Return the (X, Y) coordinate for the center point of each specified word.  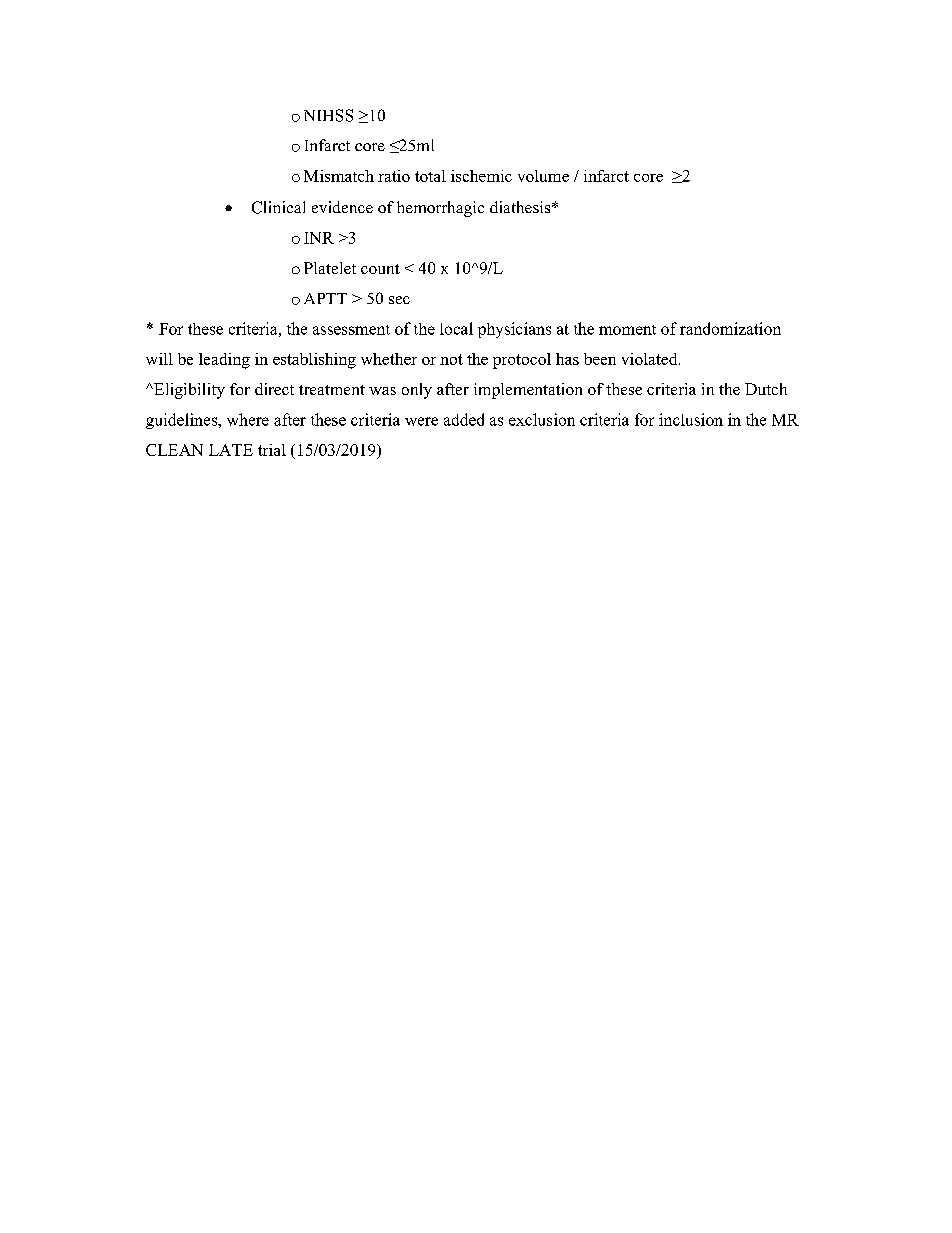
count (380, 269)
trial (272, 450)
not (451, 359)
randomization (730, 328)
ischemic (481, 176)
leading (224, 361)
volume (543, 176)
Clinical (278, 207)
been (600, 359)
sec (399, 300)
